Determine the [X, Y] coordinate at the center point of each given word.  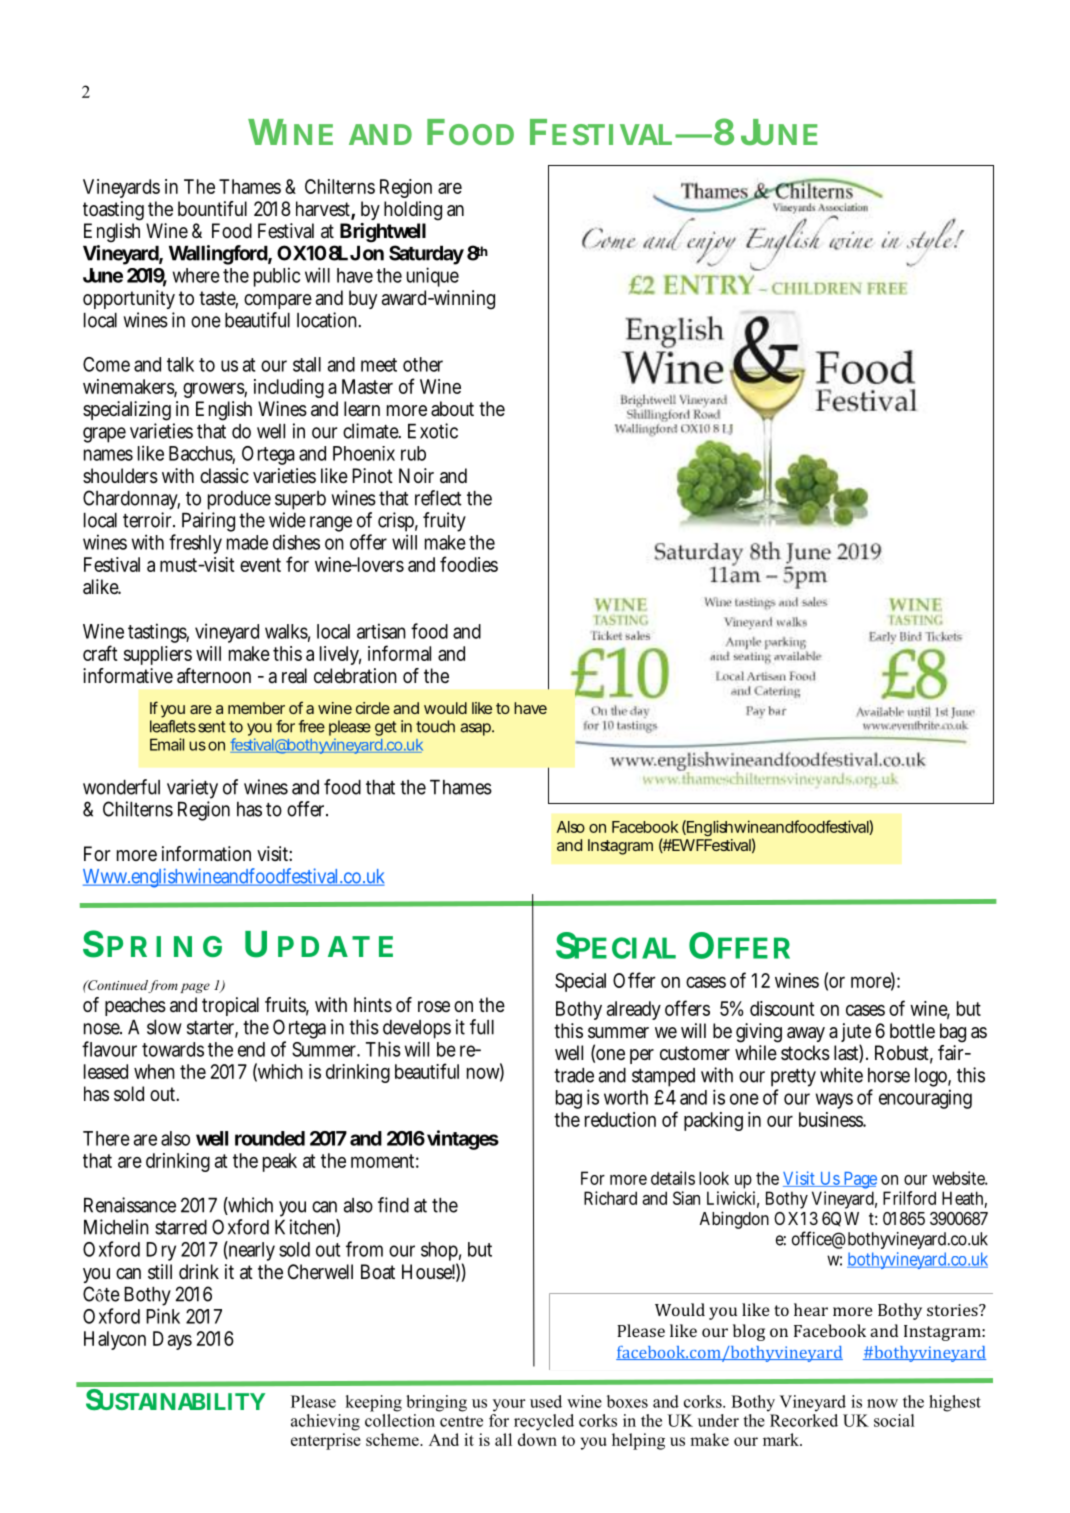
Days [172, 1340]
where [196, 275]
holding [413, 211]
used [546, 1401]
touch [435, 726]
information [206, 854]
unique [433, 277]
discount [782, 1008]
